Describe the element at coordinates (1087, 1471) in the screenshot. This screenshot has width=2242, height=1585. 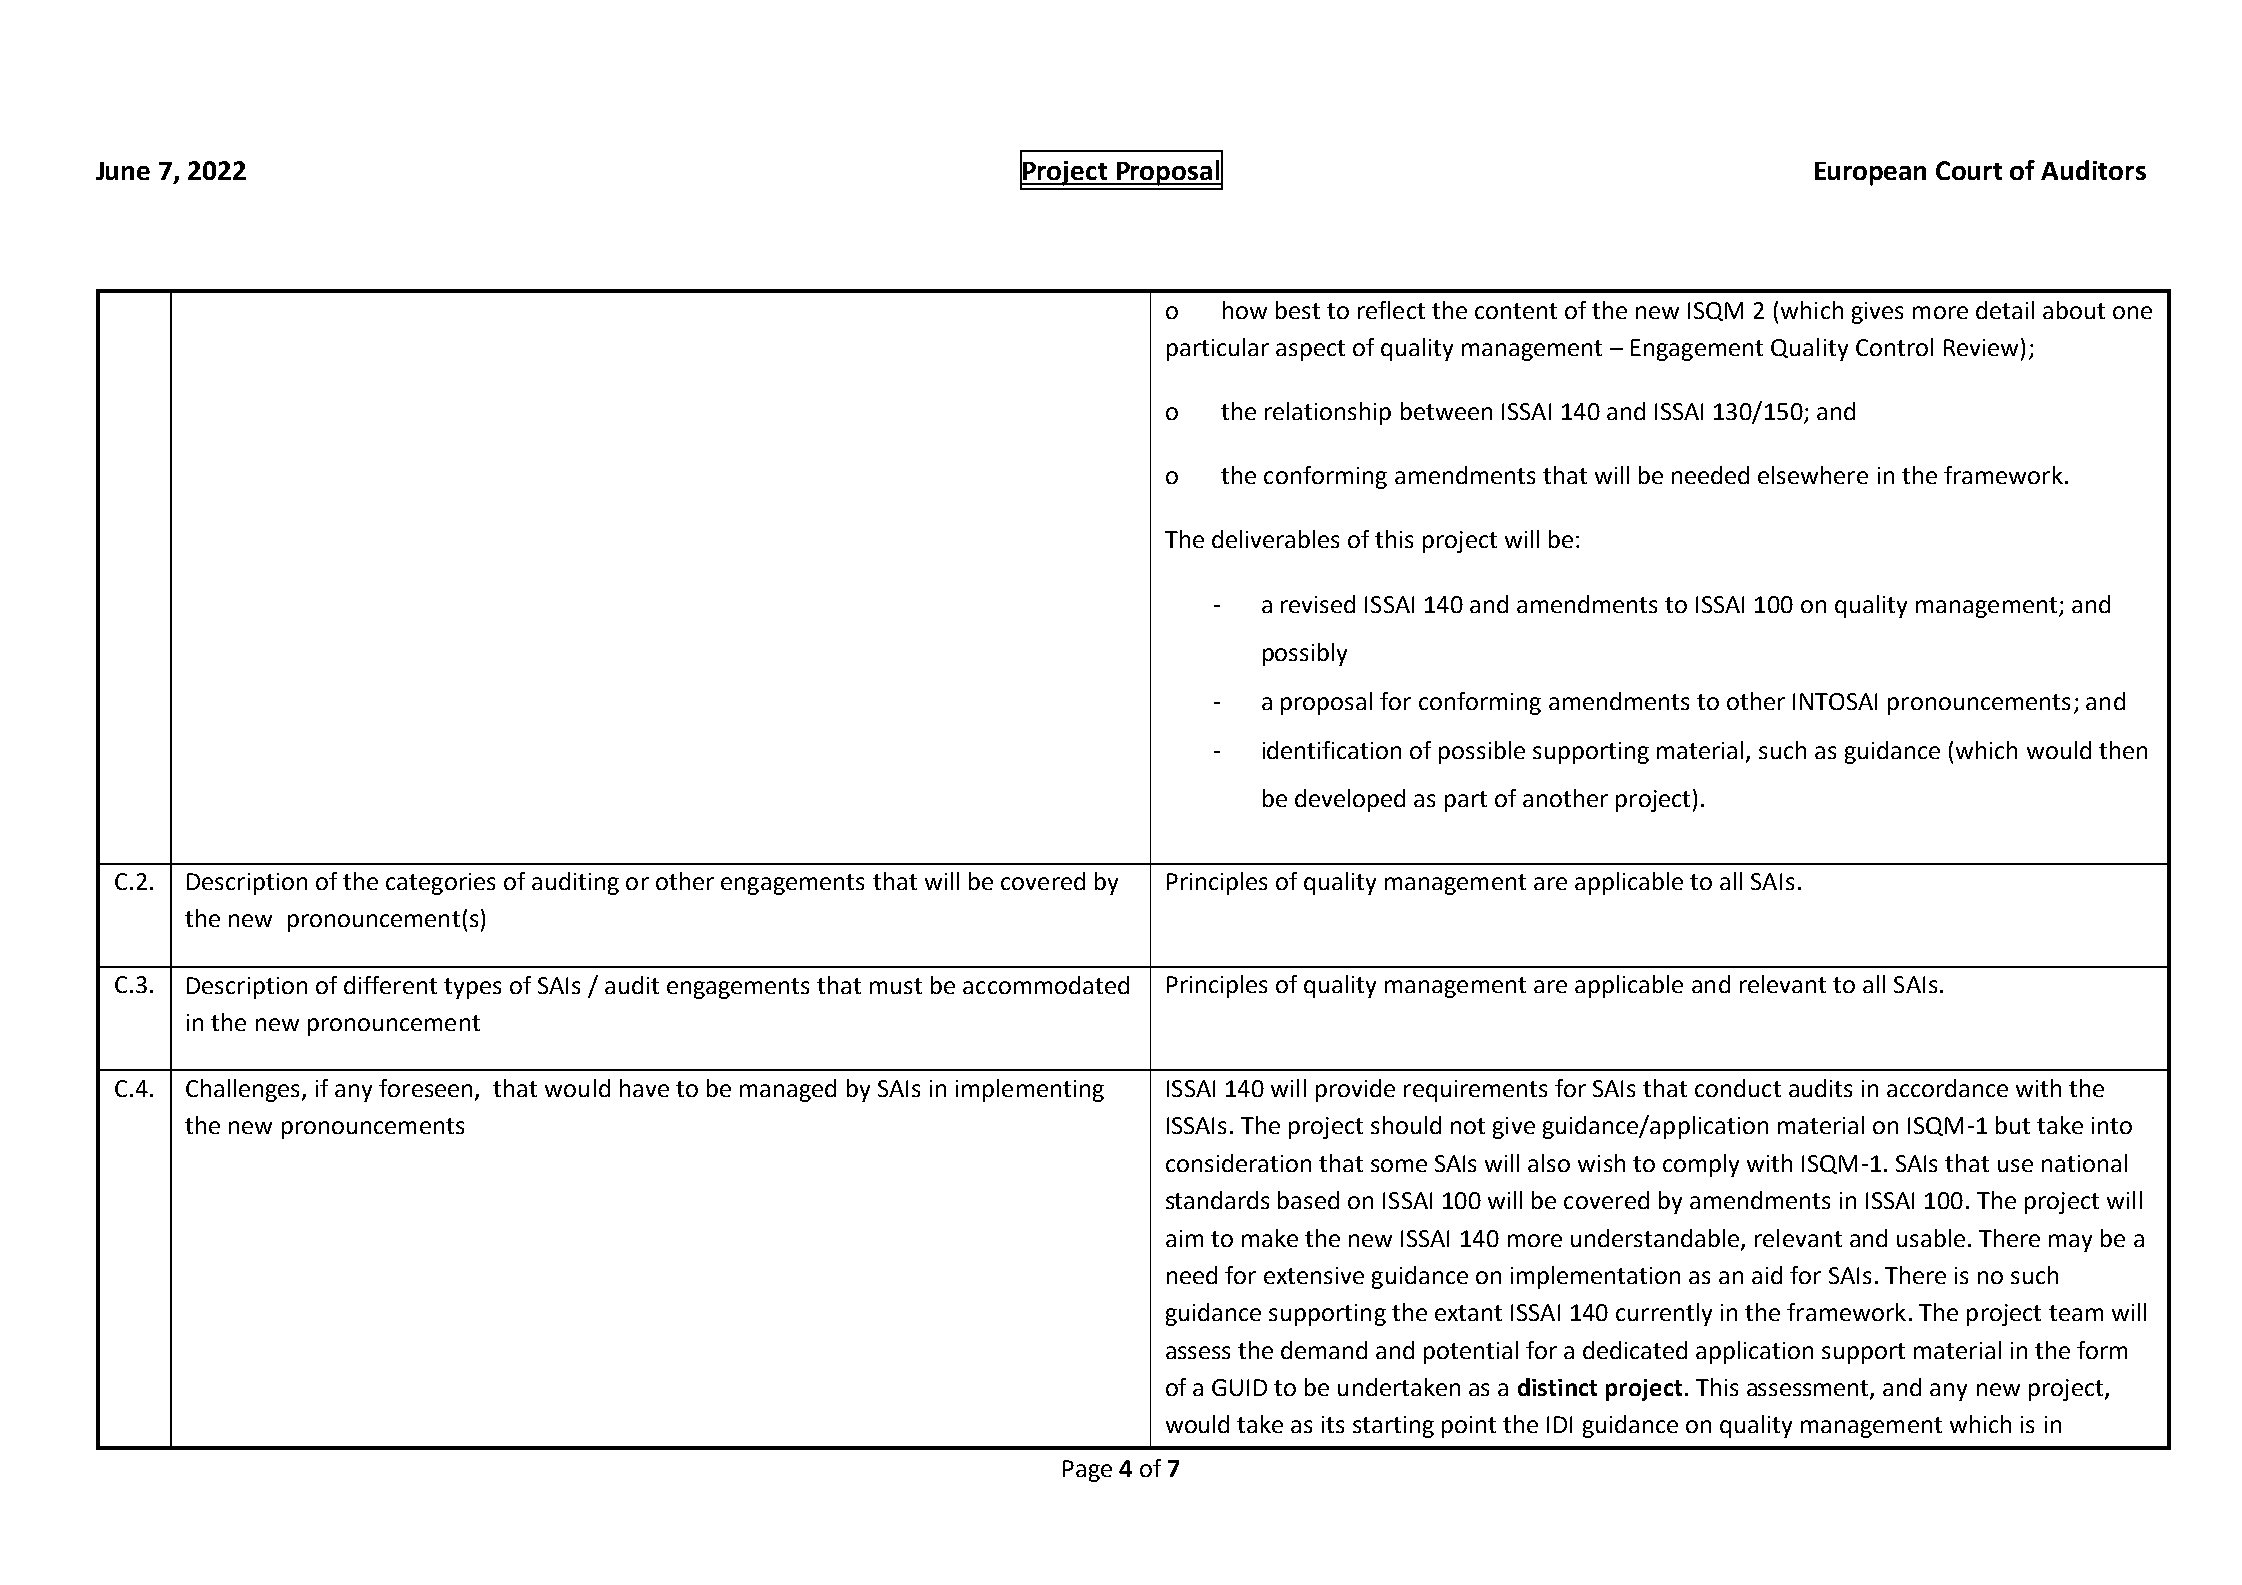
I see `Page` at that location.
